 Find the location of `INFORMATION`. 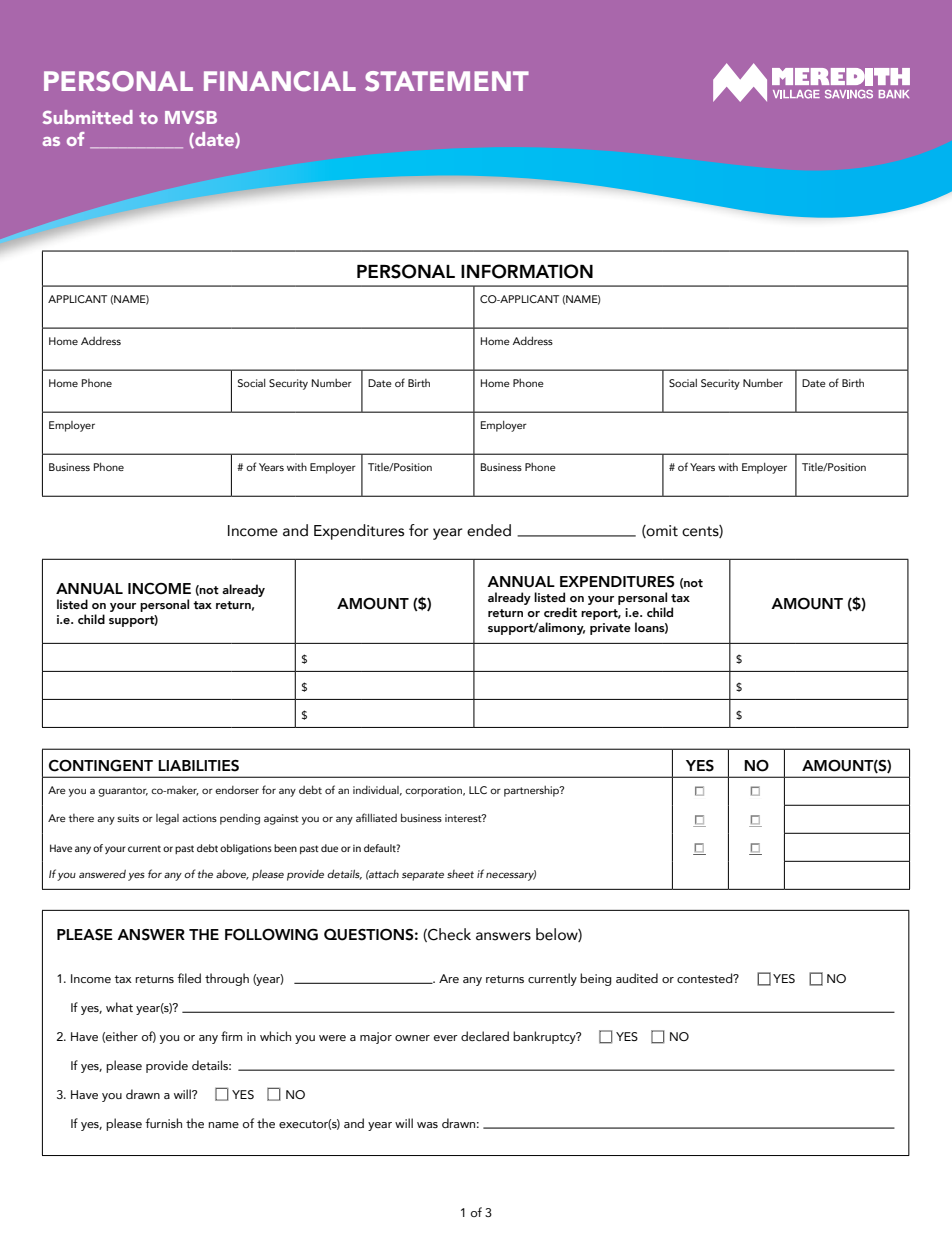

INFORMATION is located at coordinates (527, 271).
